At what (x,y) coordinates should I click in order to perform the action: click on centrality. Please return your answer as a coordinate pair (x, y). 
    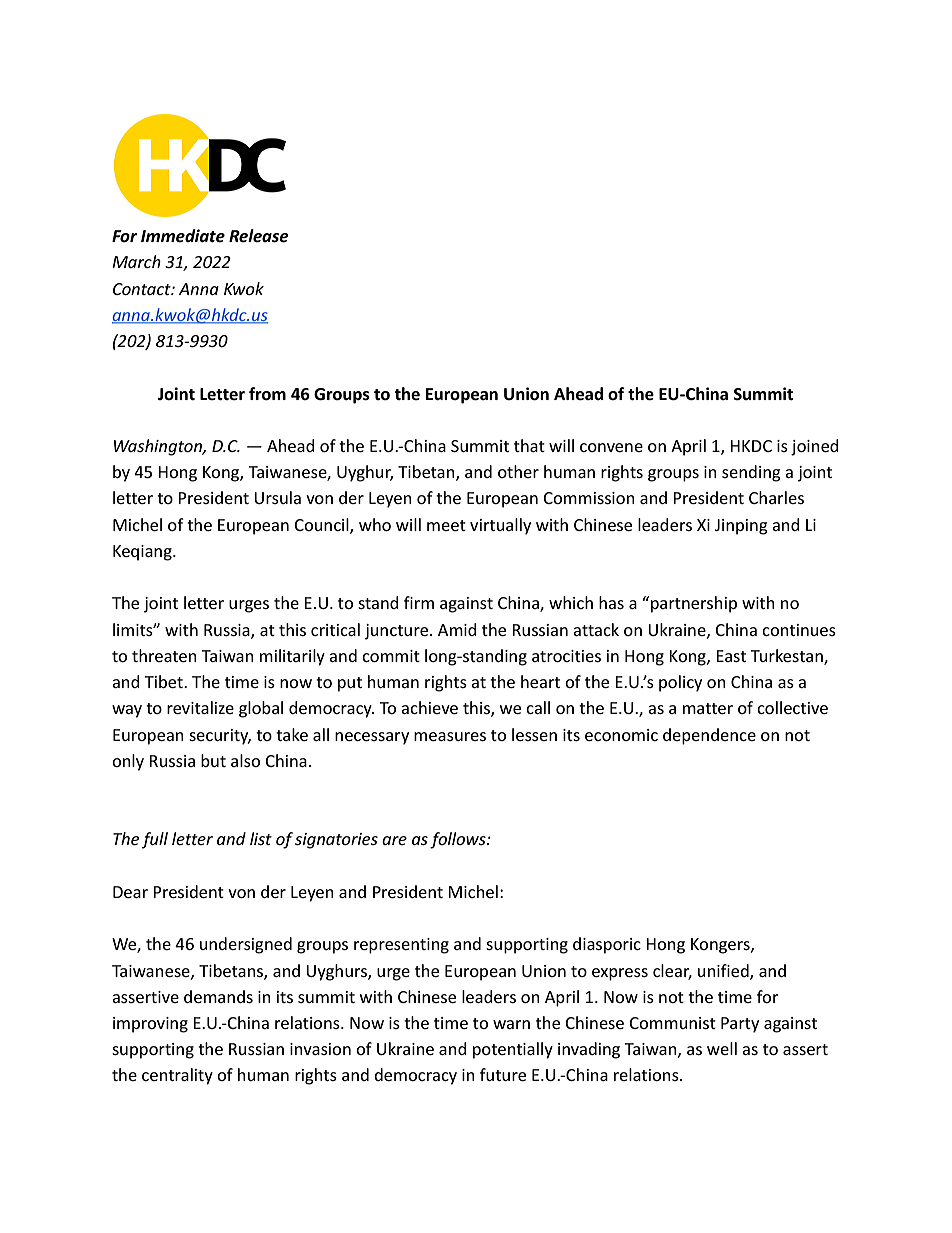
    Looking at the image, I should click on (177, 1076).
